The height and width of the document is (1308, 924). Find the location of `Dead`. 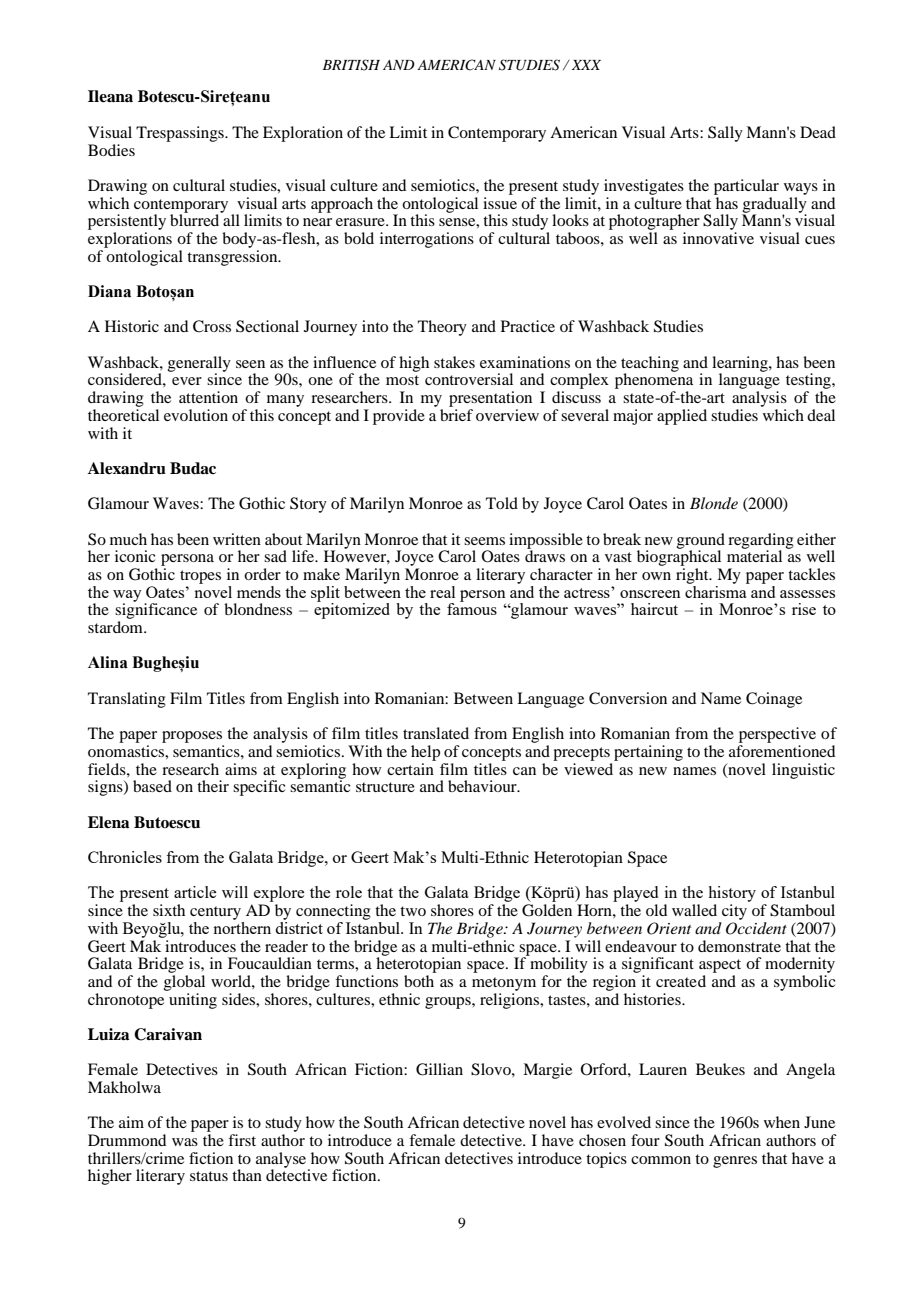

Dead is located at coordinates (818, 132).
